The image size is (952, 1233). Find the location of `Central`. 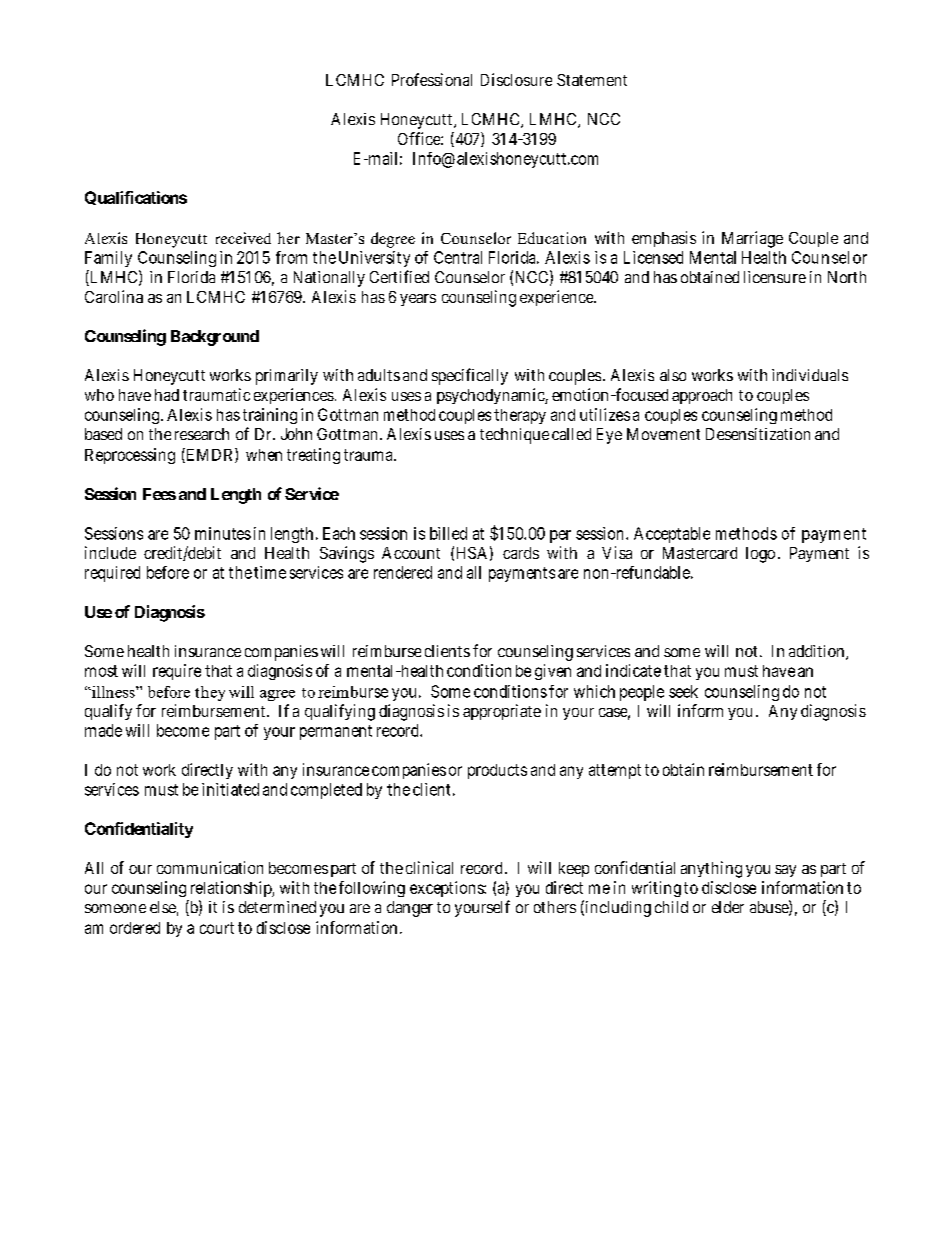

Central is located at coordinates (458, 257).
